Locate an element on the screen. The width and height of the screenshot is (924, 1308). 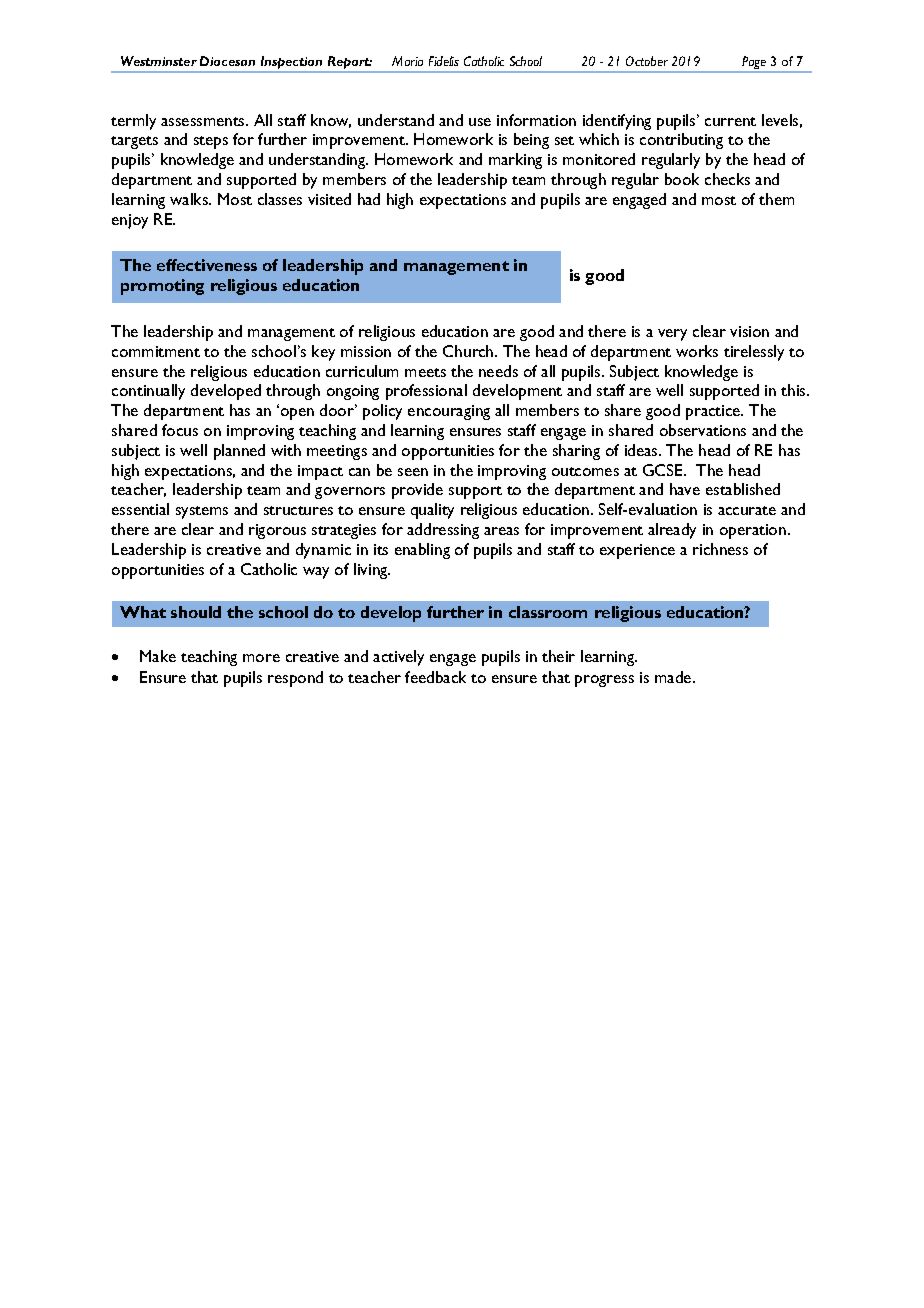
Page is located at coordinates (754, 64).
